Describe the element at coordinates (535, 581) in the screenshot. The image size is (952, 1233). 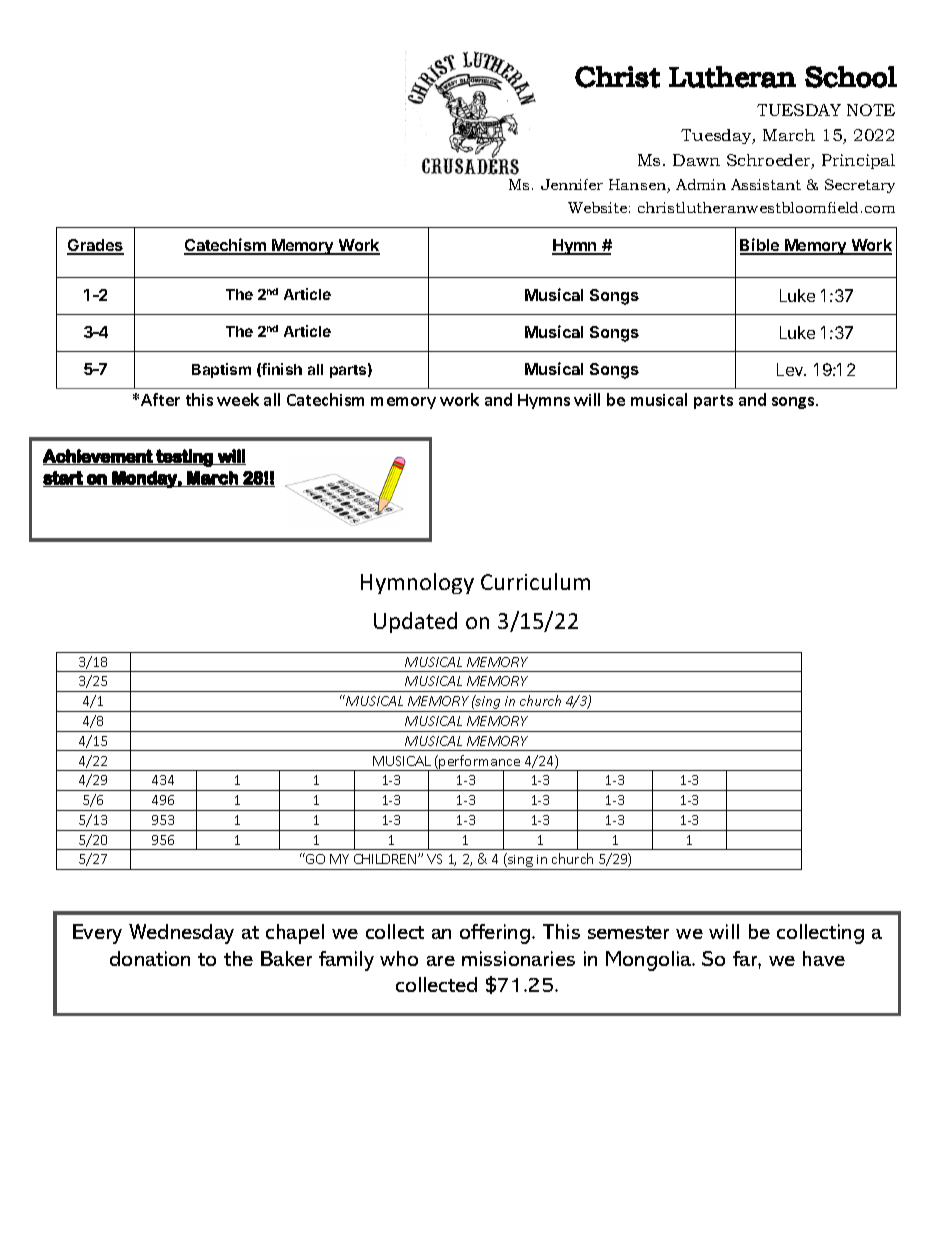
I see `Curriculum` at that location.
